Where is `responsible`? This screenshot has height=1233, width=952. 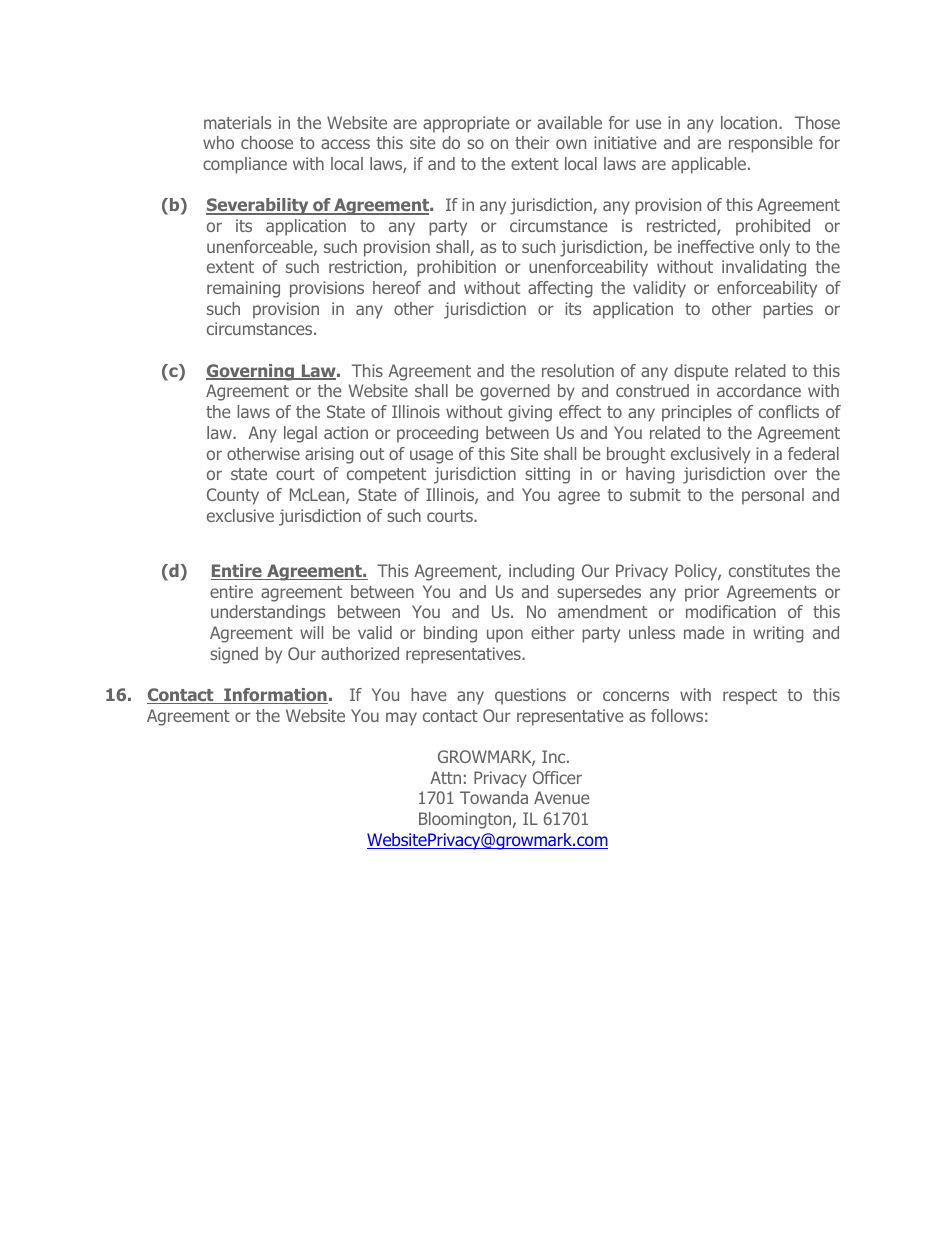 responsible is located at coordinates (771, 144).
